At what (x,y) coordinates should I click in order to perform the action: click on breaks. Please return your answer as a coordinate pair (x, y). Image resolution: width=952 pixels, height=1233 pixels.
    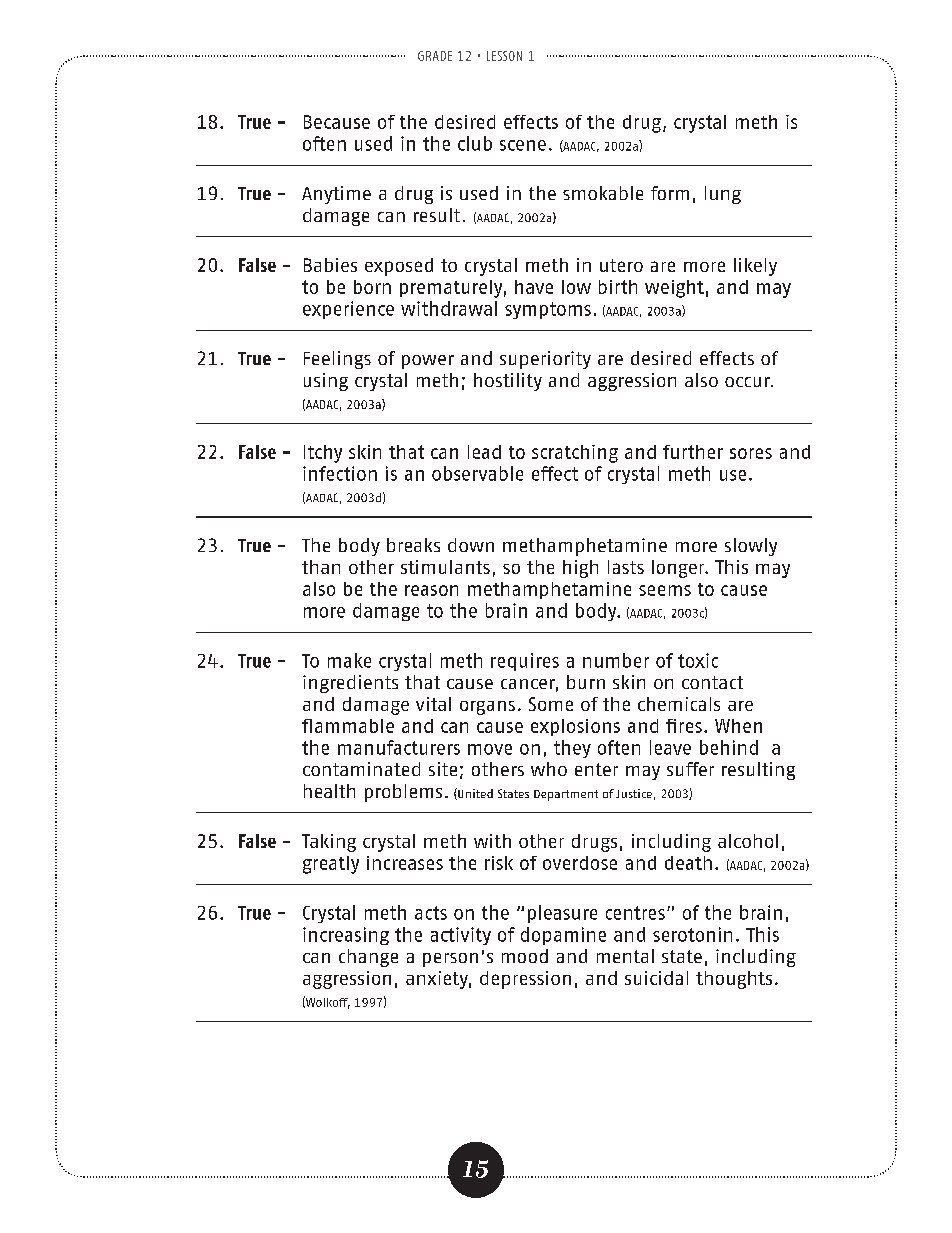
    Looking at the image, I should click on (413, 545).
